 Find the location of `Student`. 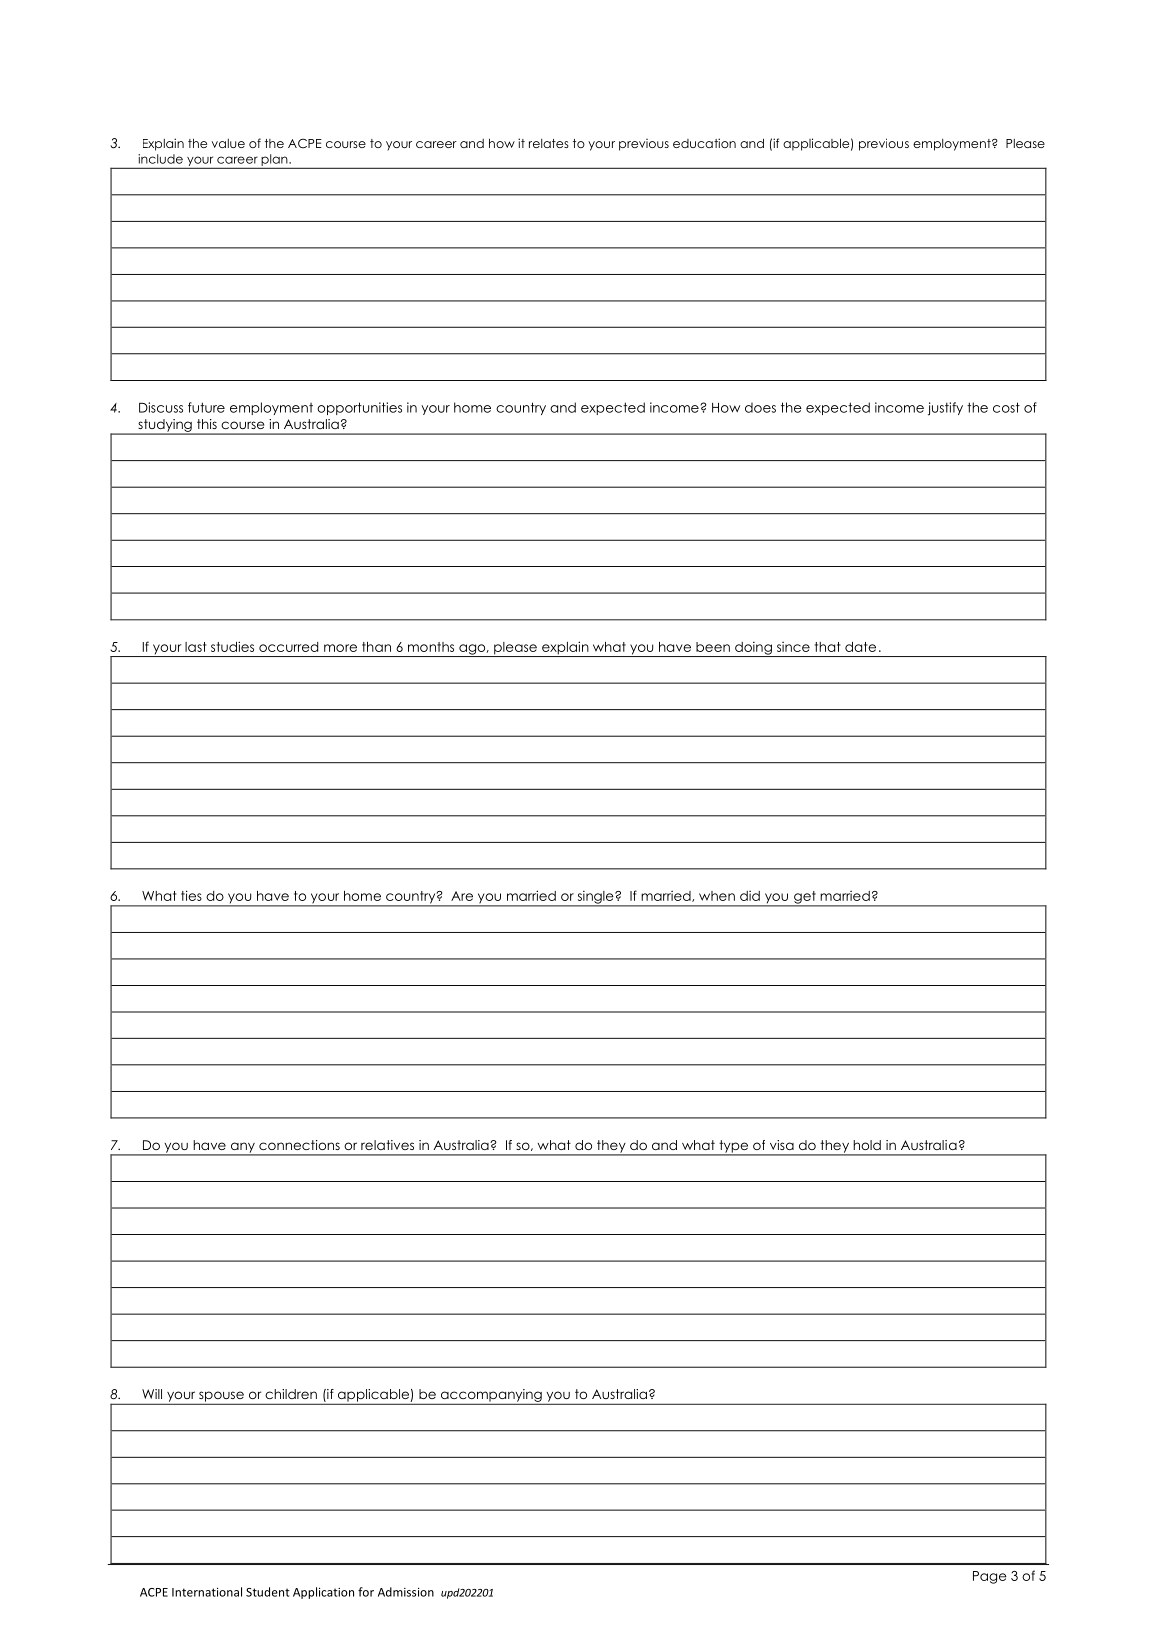

Student is located at coordinates (268, 1592).
